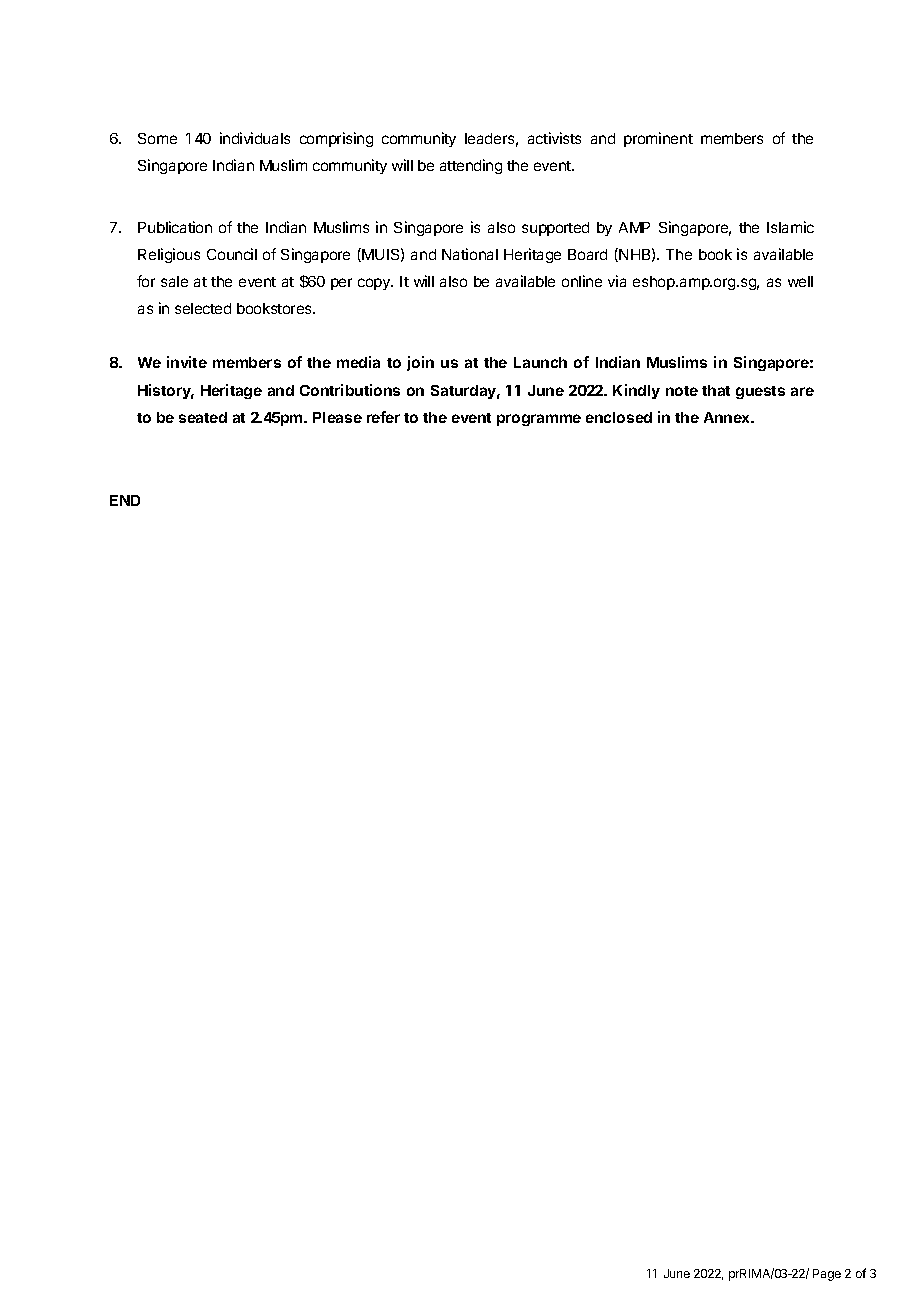 This document has width=924, height=1308. What do you see at coordinates (337, 417) in the document?
I see `Please` at bounding box center [337, 417].
